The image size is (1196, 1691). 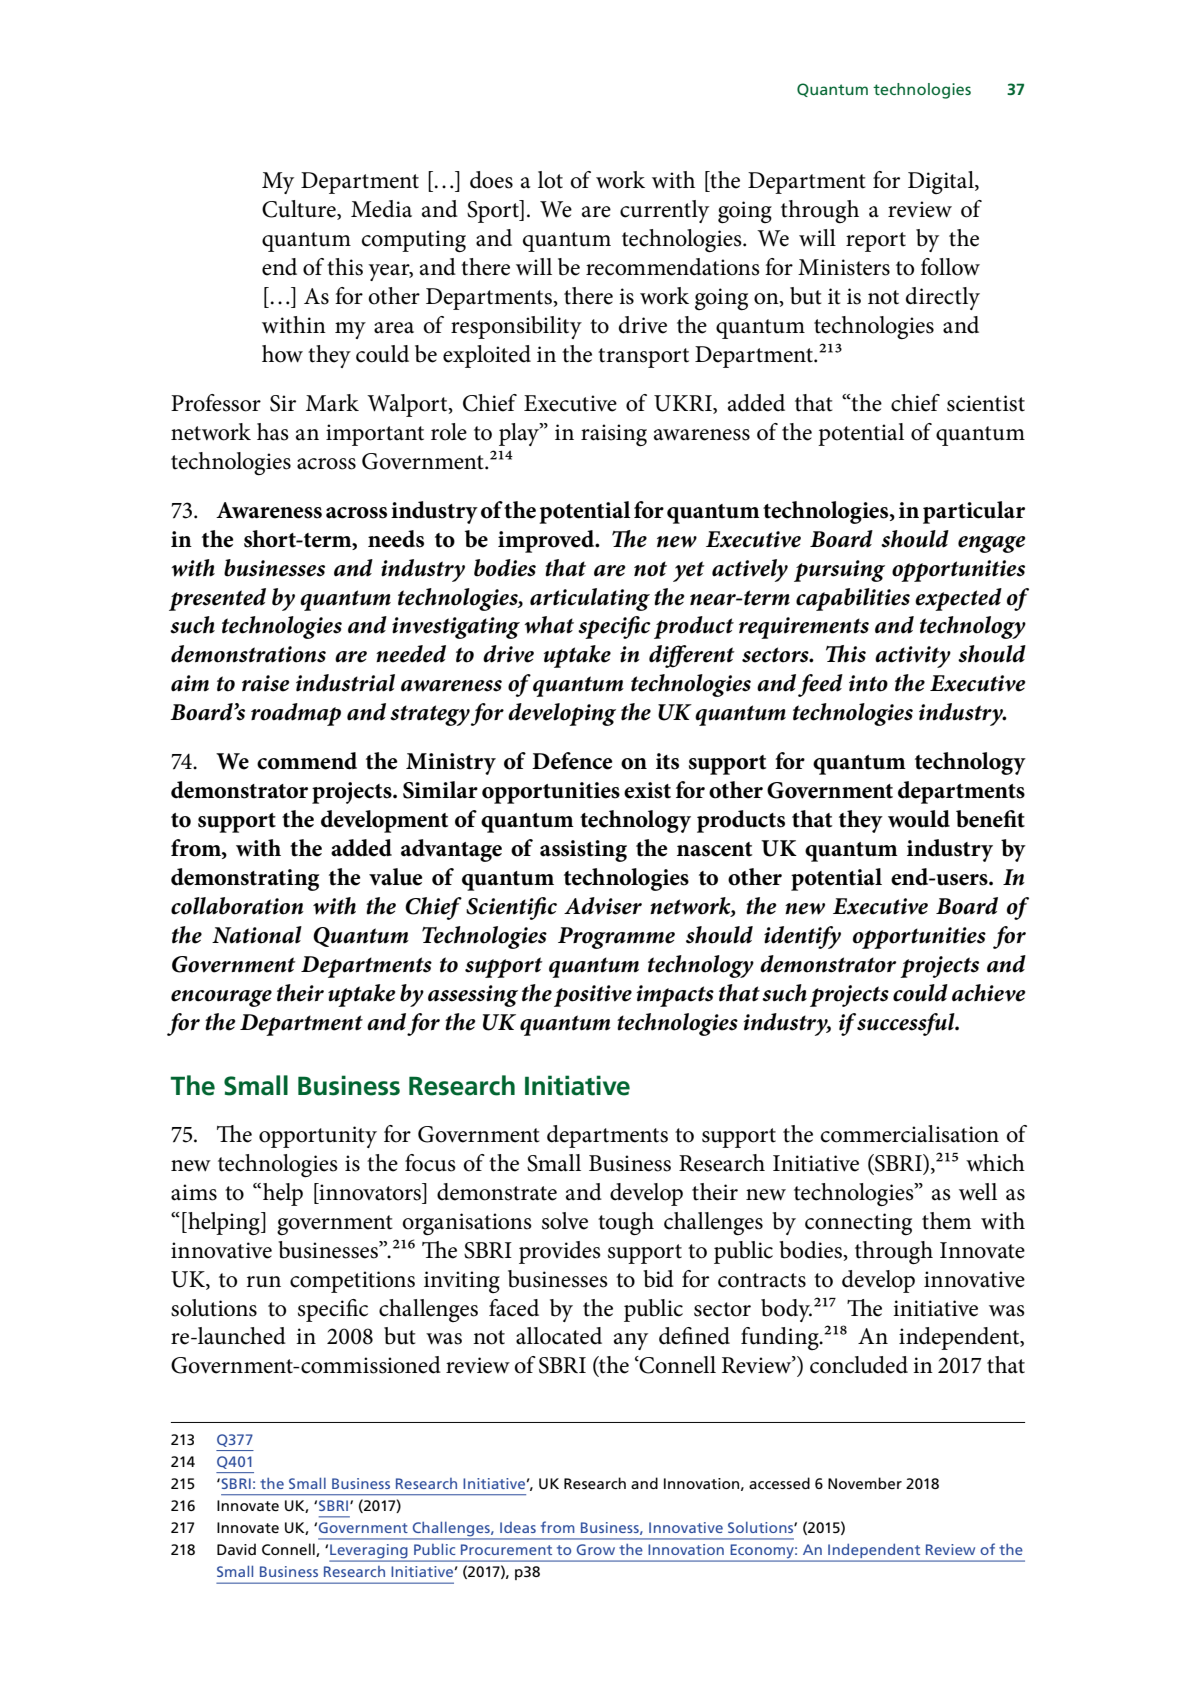 I want to click on activity, so click(x=913, y=657).
